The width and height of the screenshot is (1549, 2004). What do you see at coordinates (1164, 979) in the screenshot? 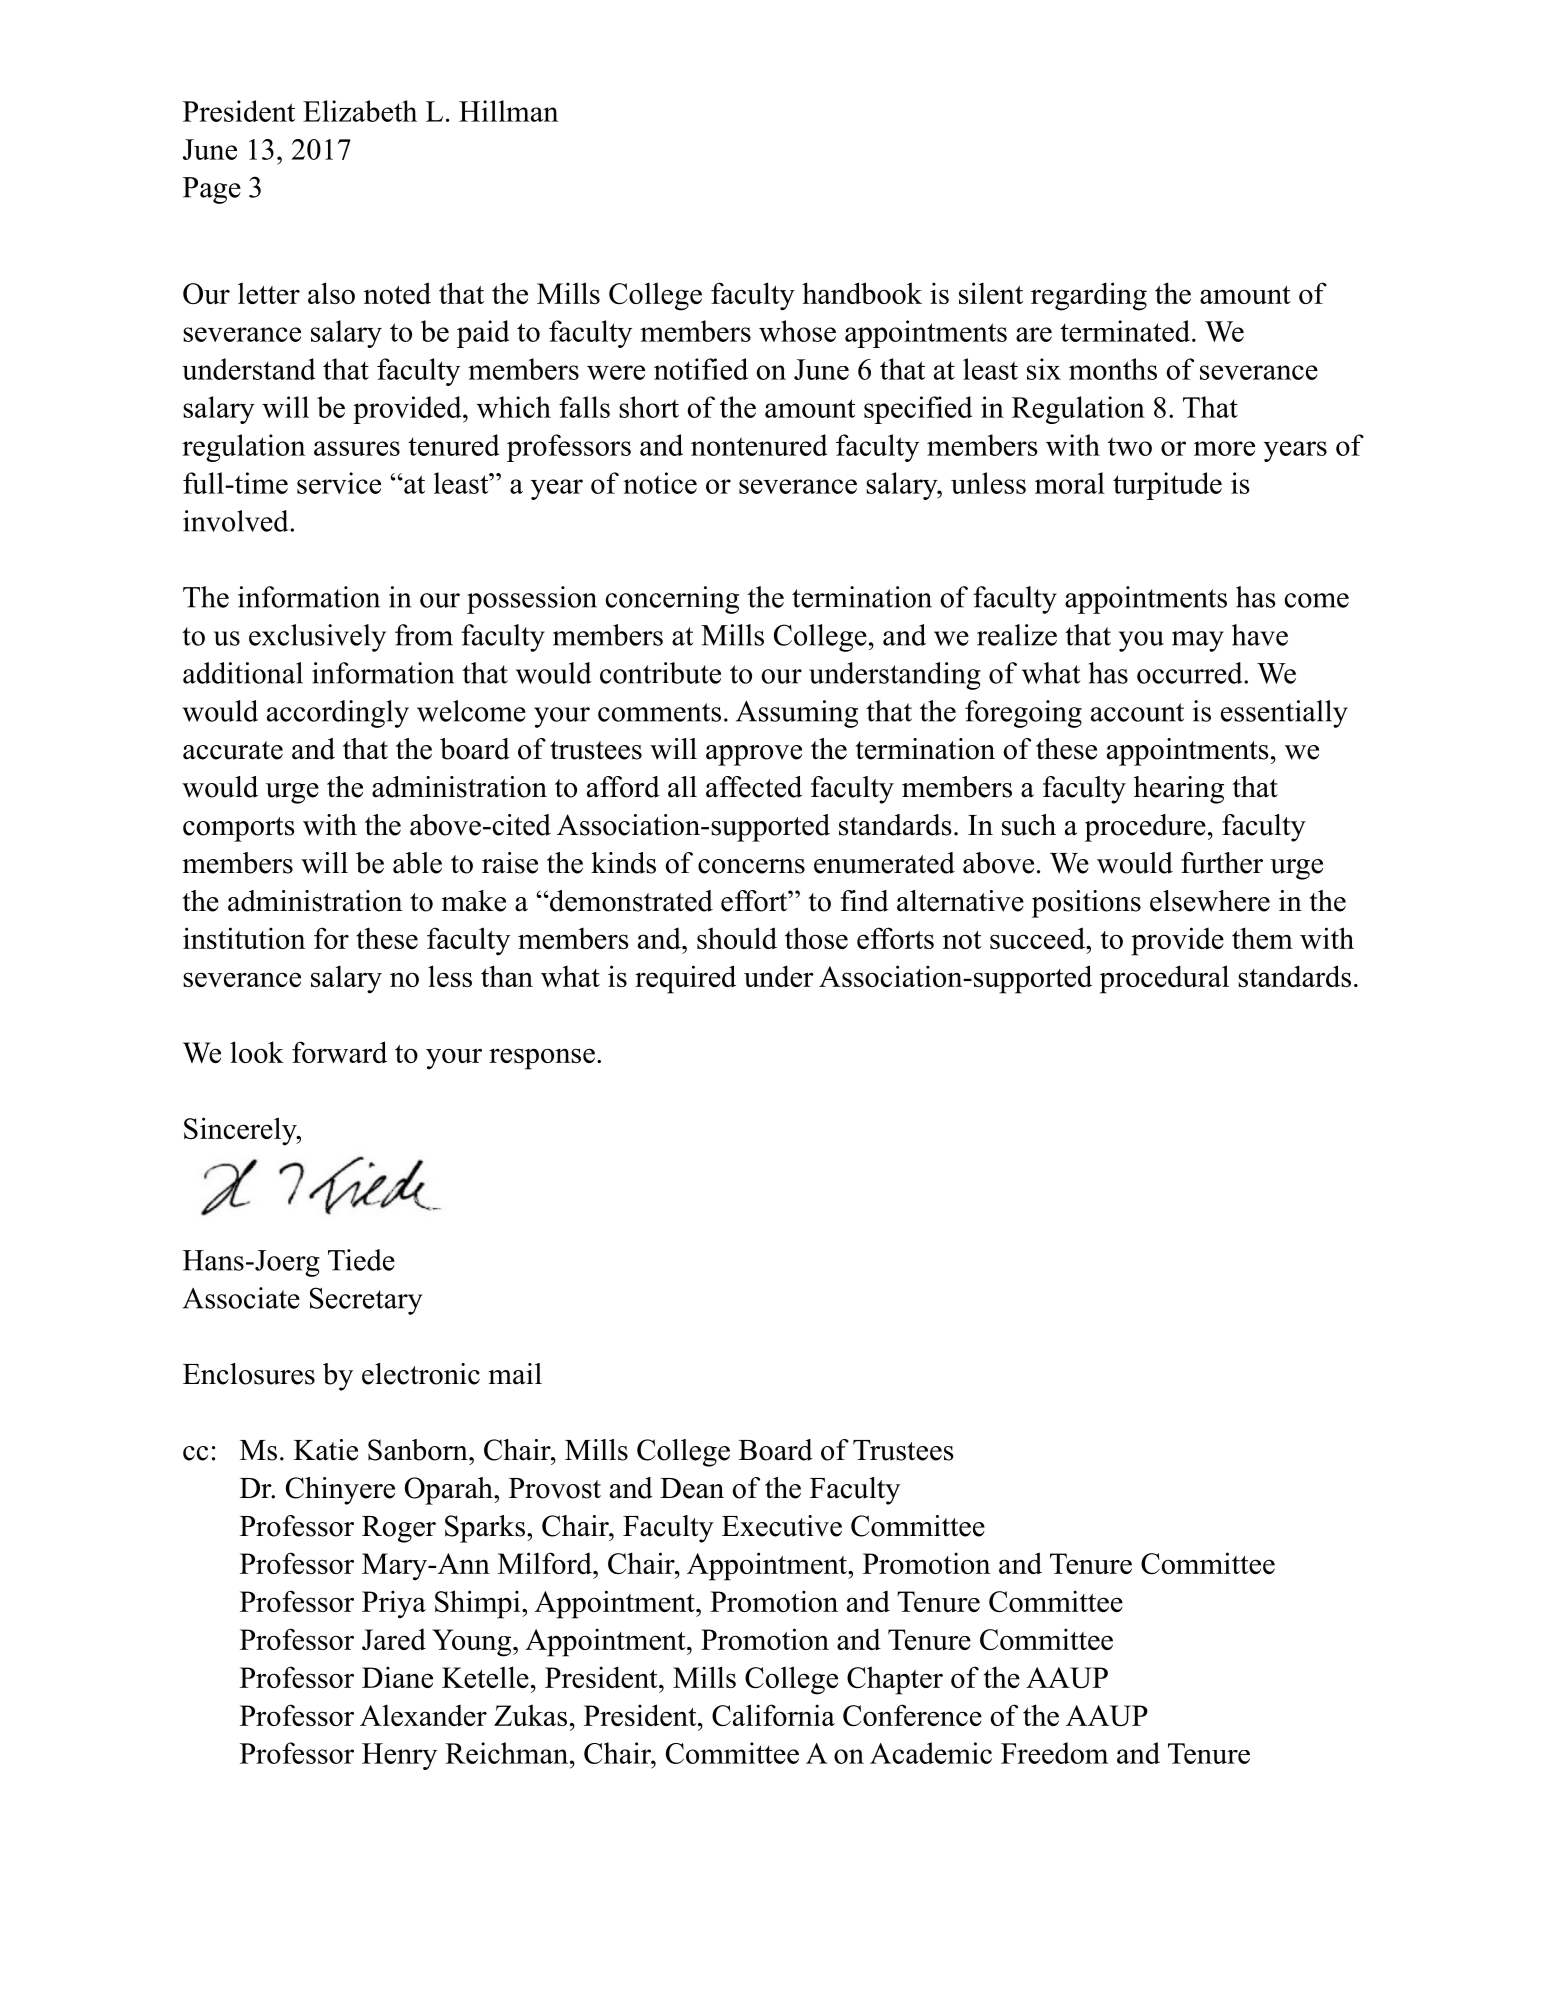
I see `procedural` at bounding box center [1164, 979].
